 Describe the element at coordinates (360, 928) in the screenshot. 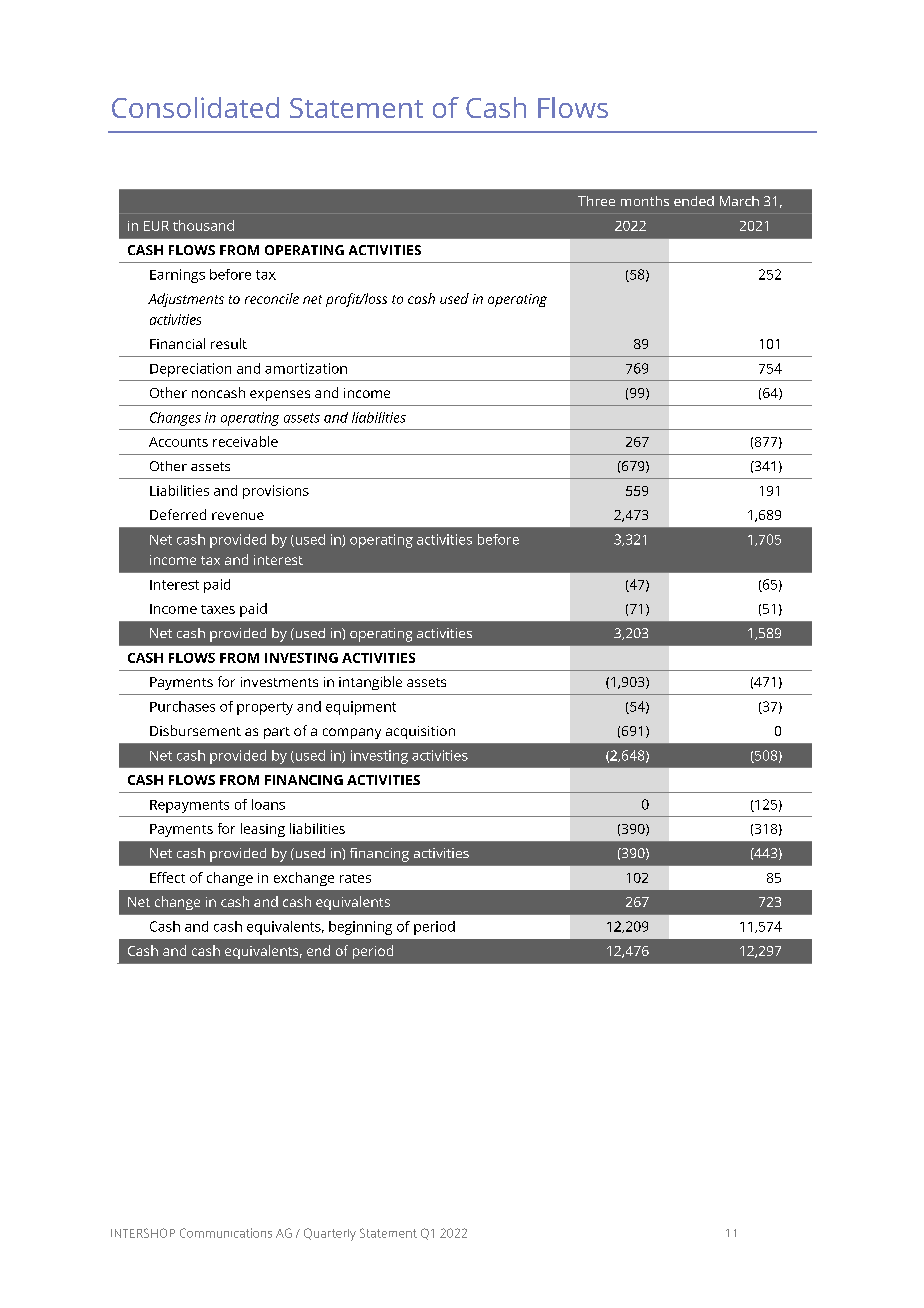

I see `beginning` at that location.
